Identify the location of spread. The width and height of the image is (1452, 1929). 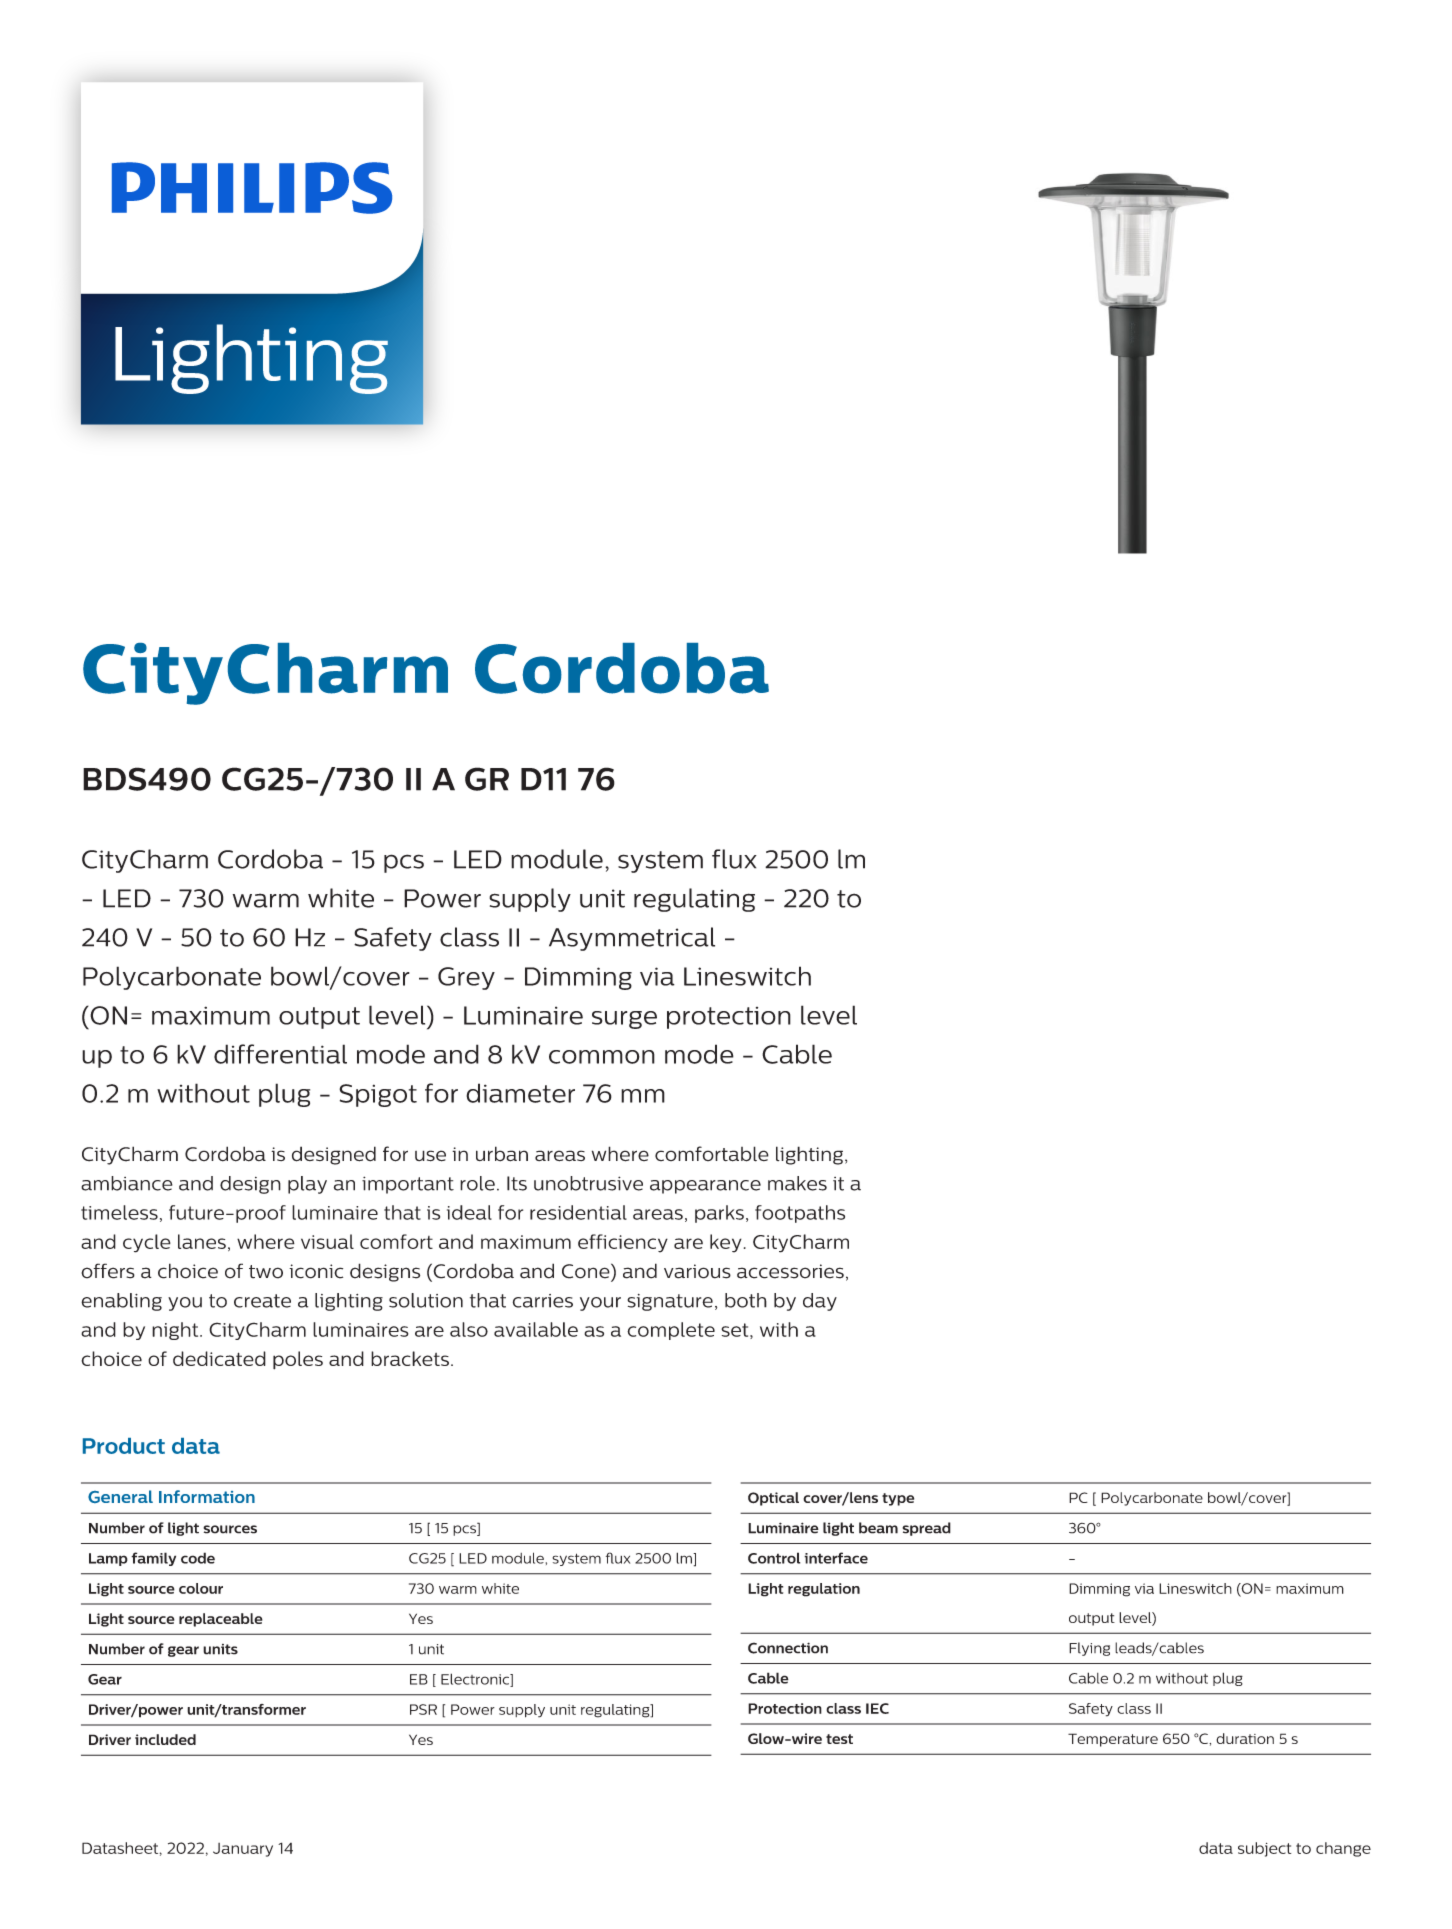
(926, 1529).
